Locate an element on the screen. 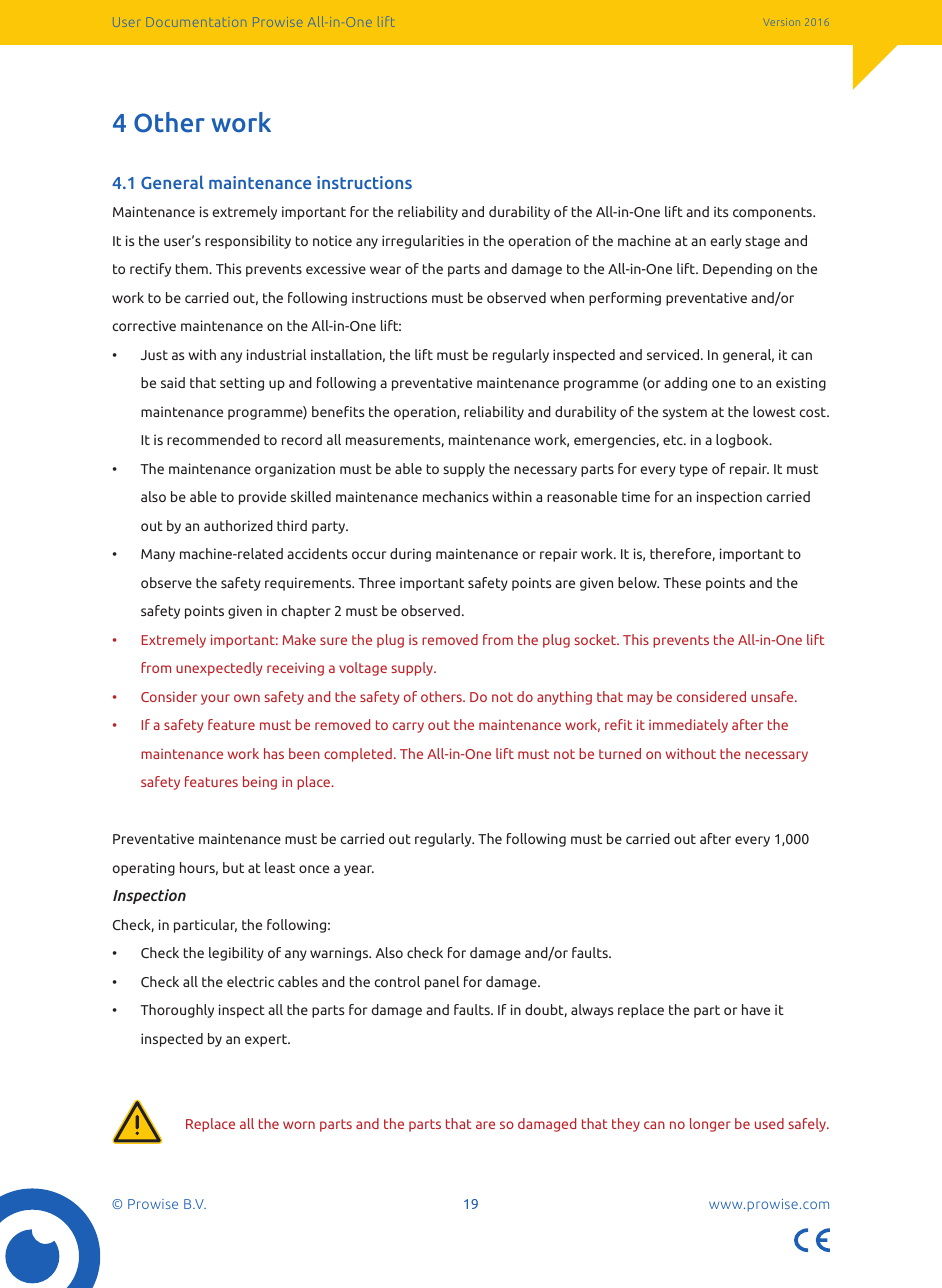 Image resolution: width=942 pixels, height=1288 pixels. worn is located at coordinates (299, 1125).
